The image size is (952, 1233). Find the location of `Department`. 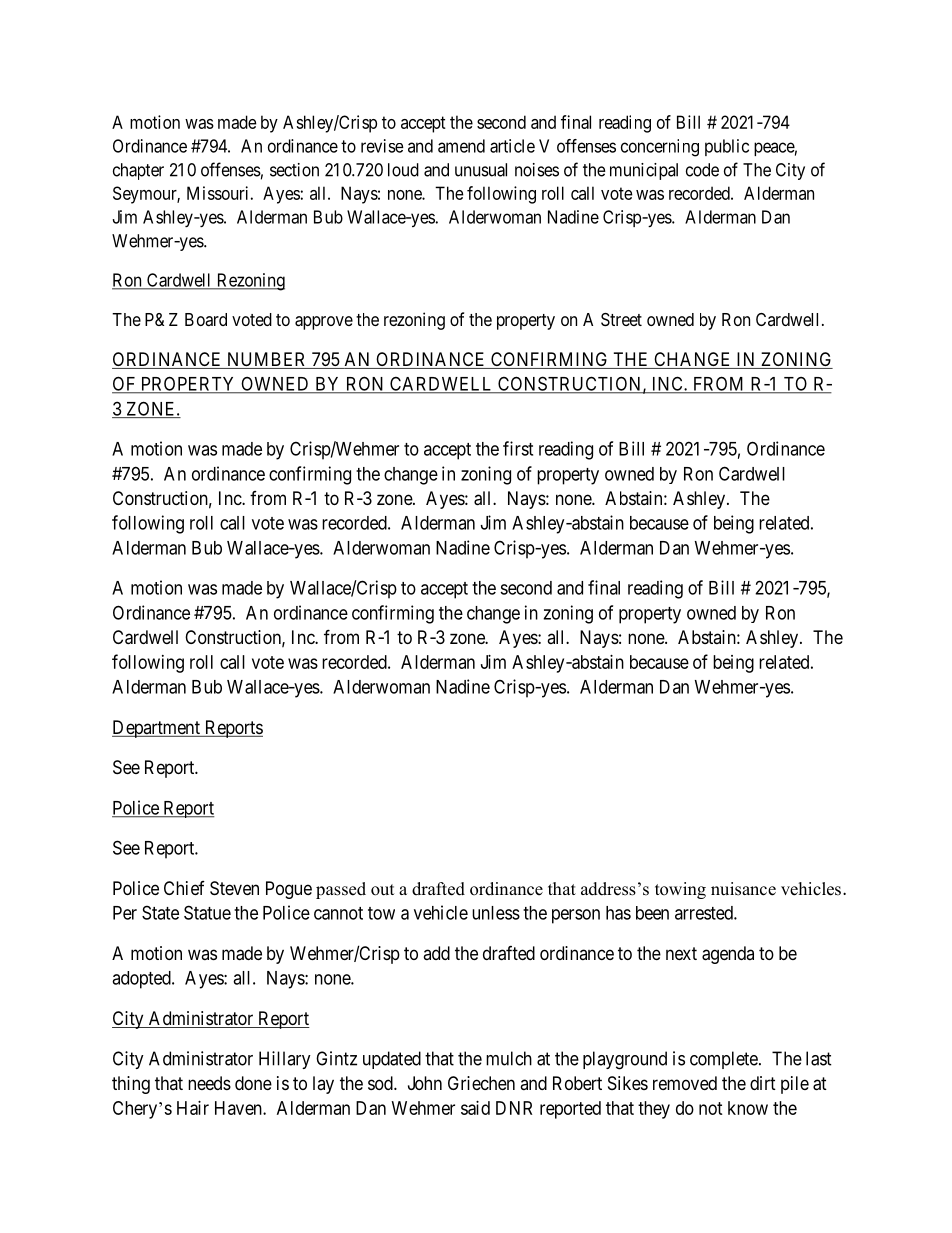

Department is located at coordinates (157, 729).
